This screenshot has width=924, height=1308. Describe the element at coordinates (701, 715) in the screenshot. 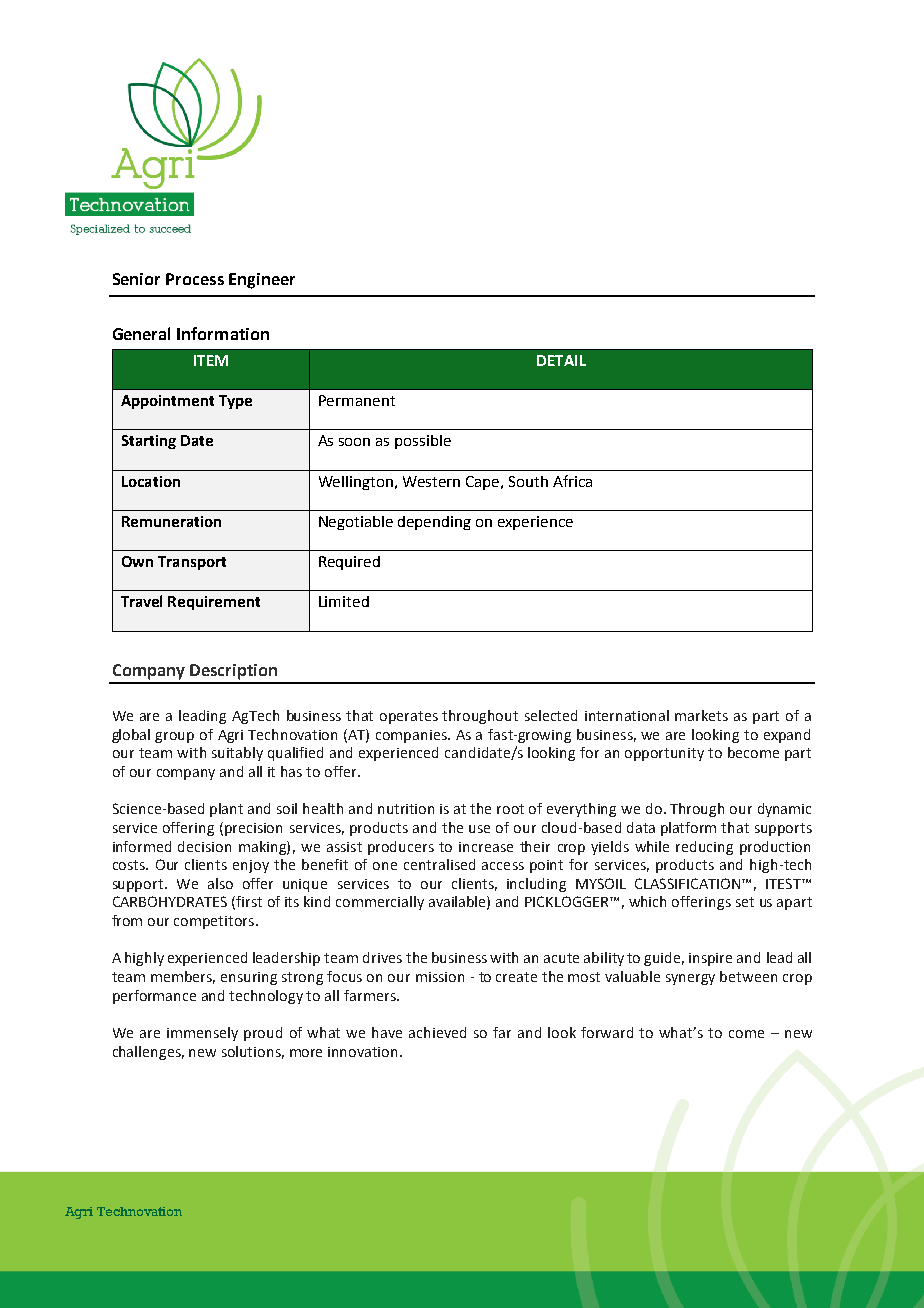

I see `markets` at that location.
